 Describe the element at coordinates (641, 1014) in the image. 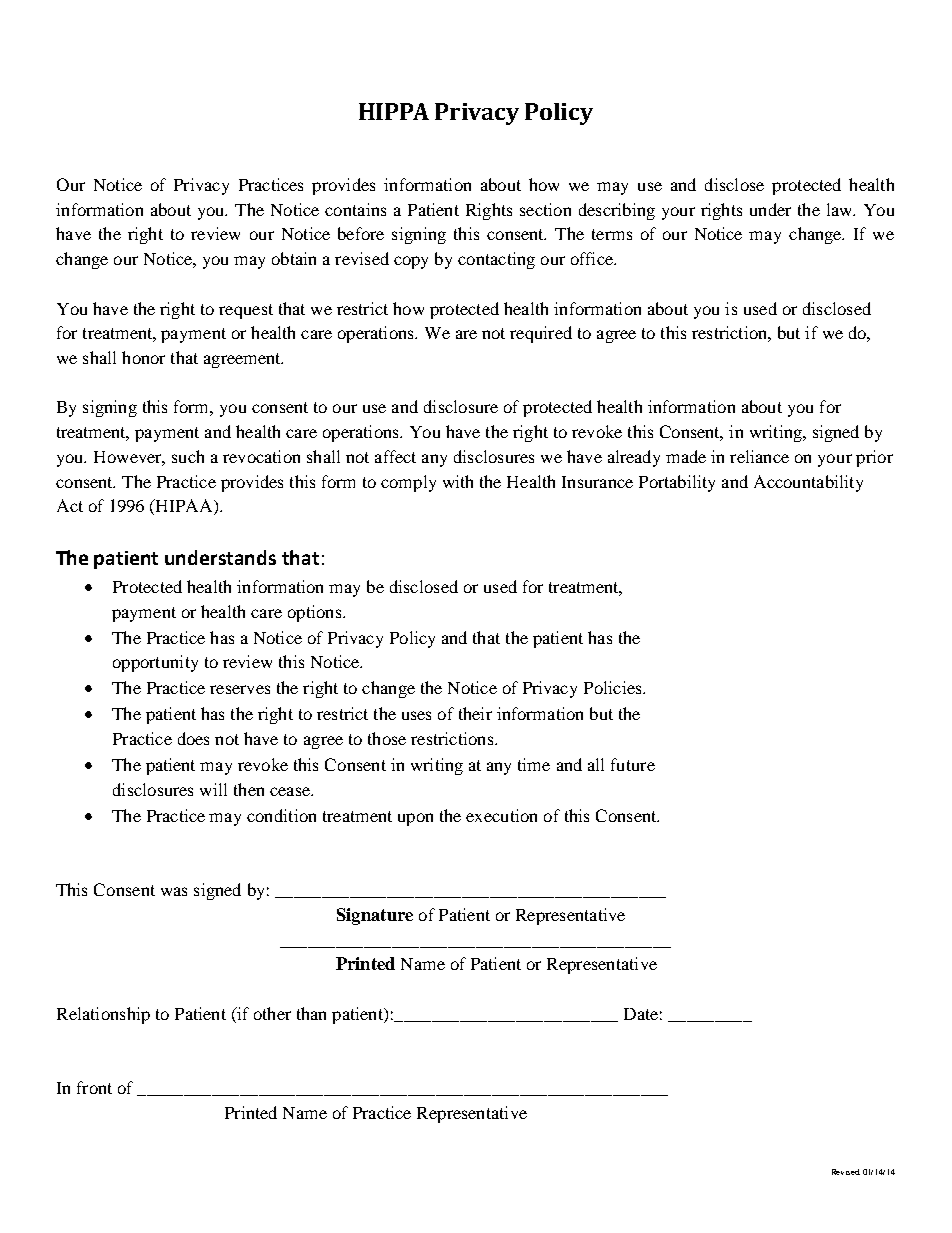

I see `Date` at that location.
